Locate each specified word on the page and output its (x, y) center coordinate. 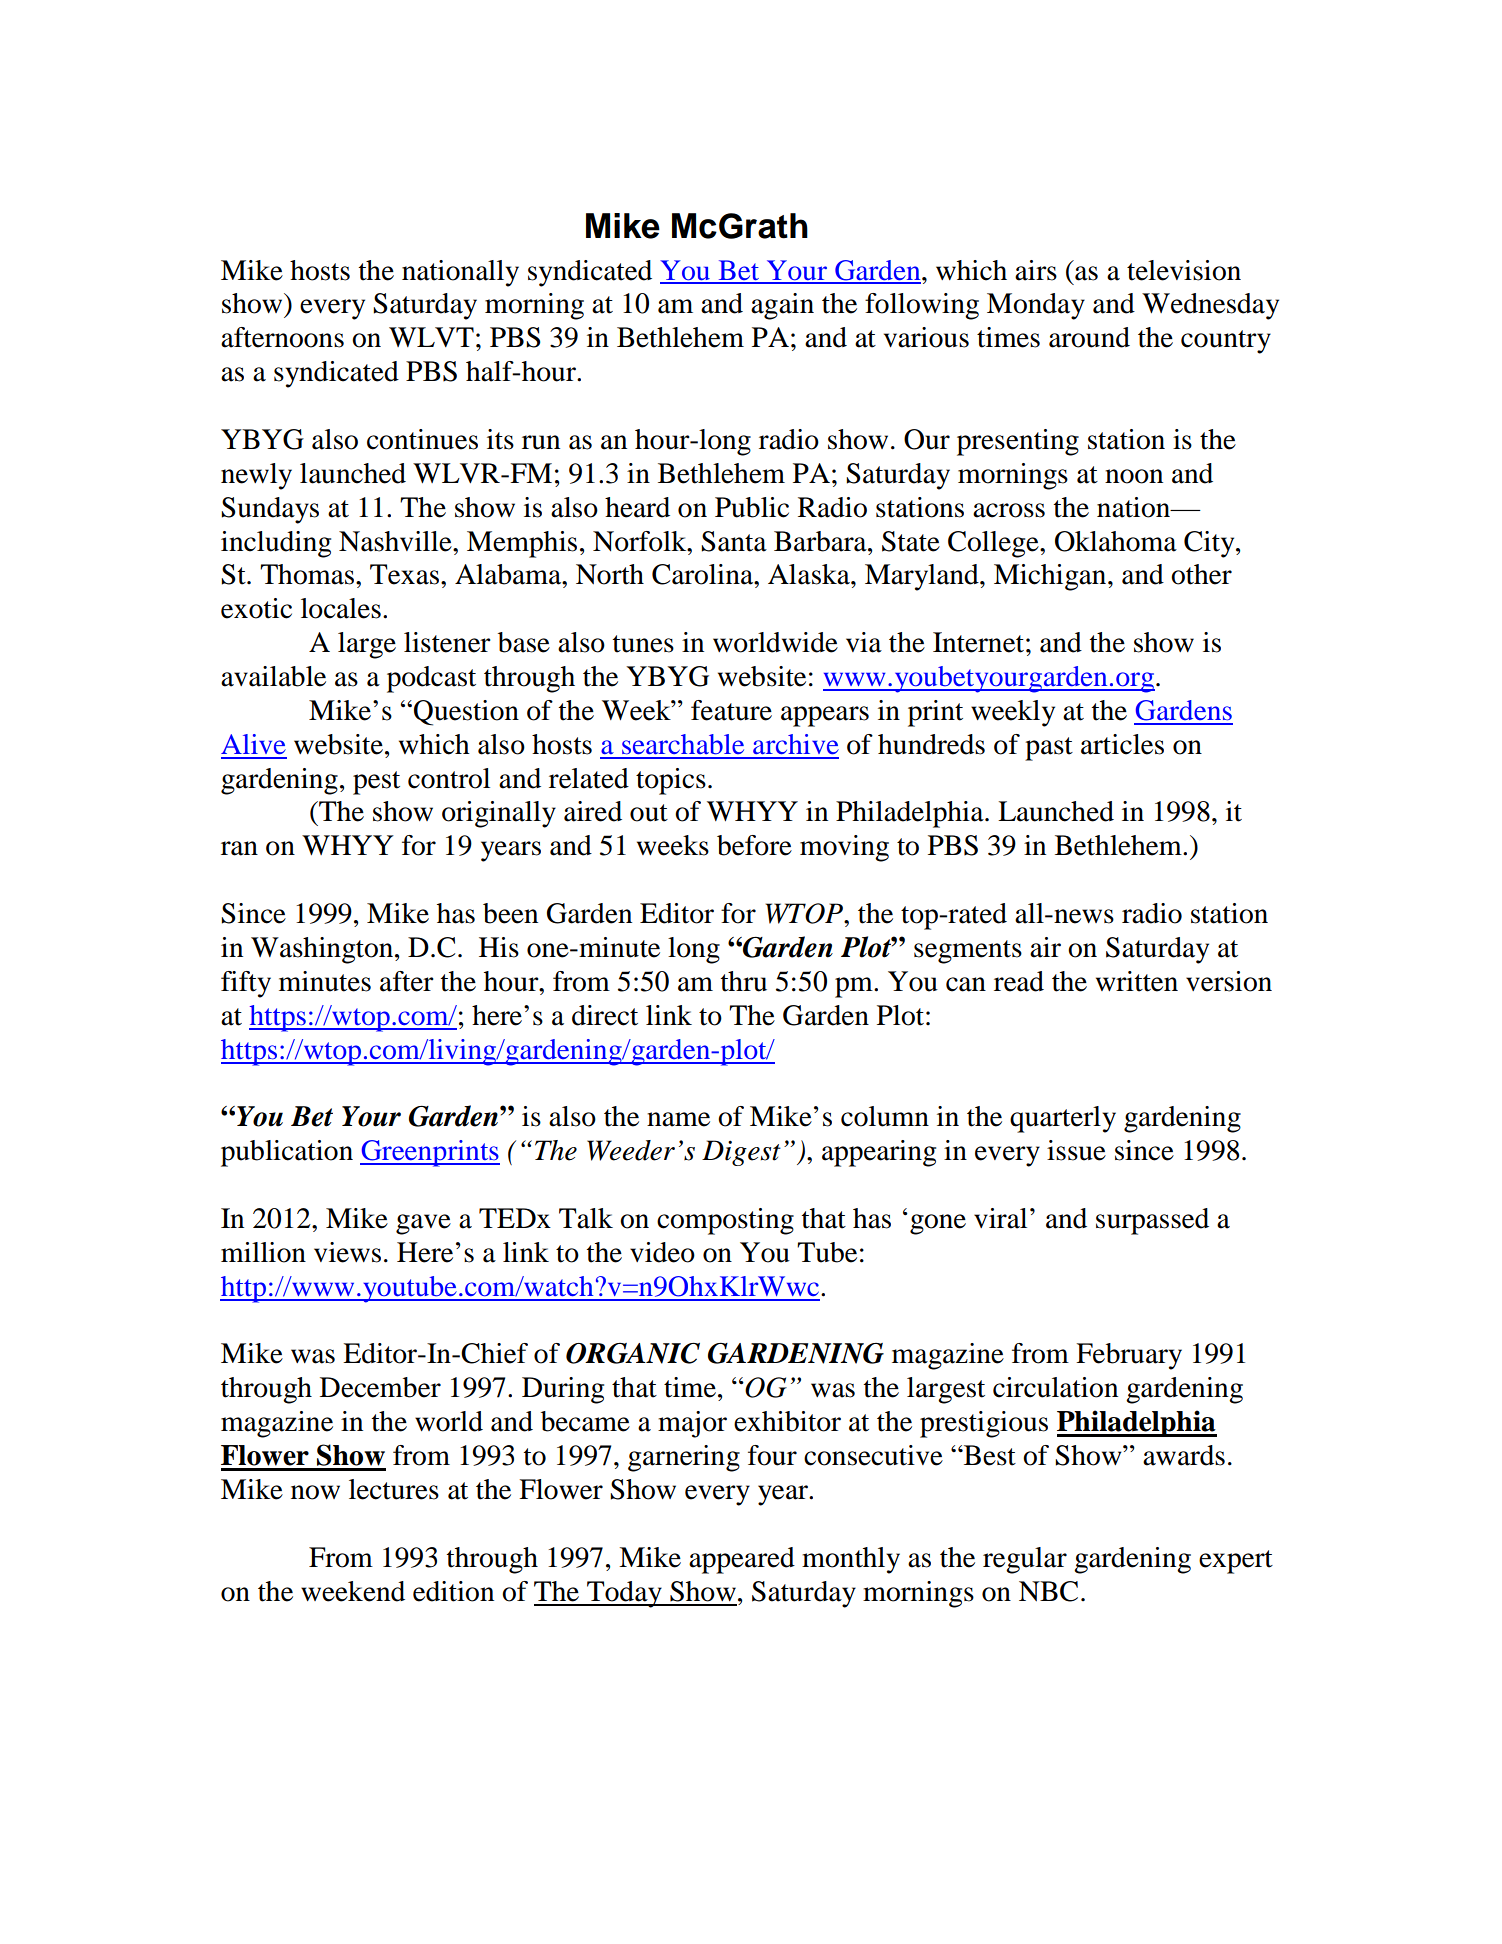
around (1089, 337)
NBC (1048, 1591)
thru (744, 981)
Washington (322, 950)
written (1137, 981)
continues (422, 439)
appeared (742, 1560)
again (782, 306)
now (315, 1492)
